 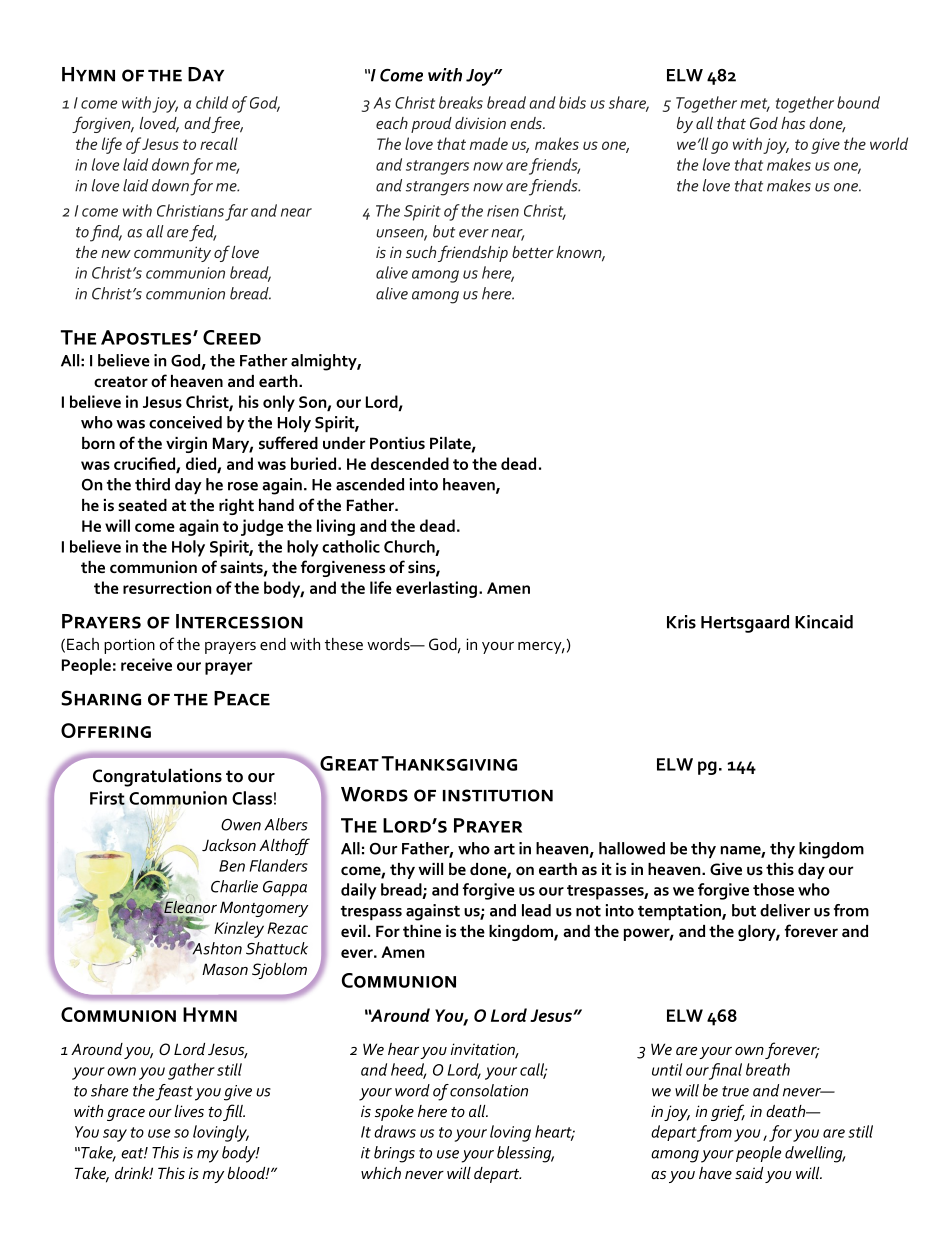 What do you see at coordinates (793, 123) in the screenshot?
I see `has` at bounding box center [793, 123].
